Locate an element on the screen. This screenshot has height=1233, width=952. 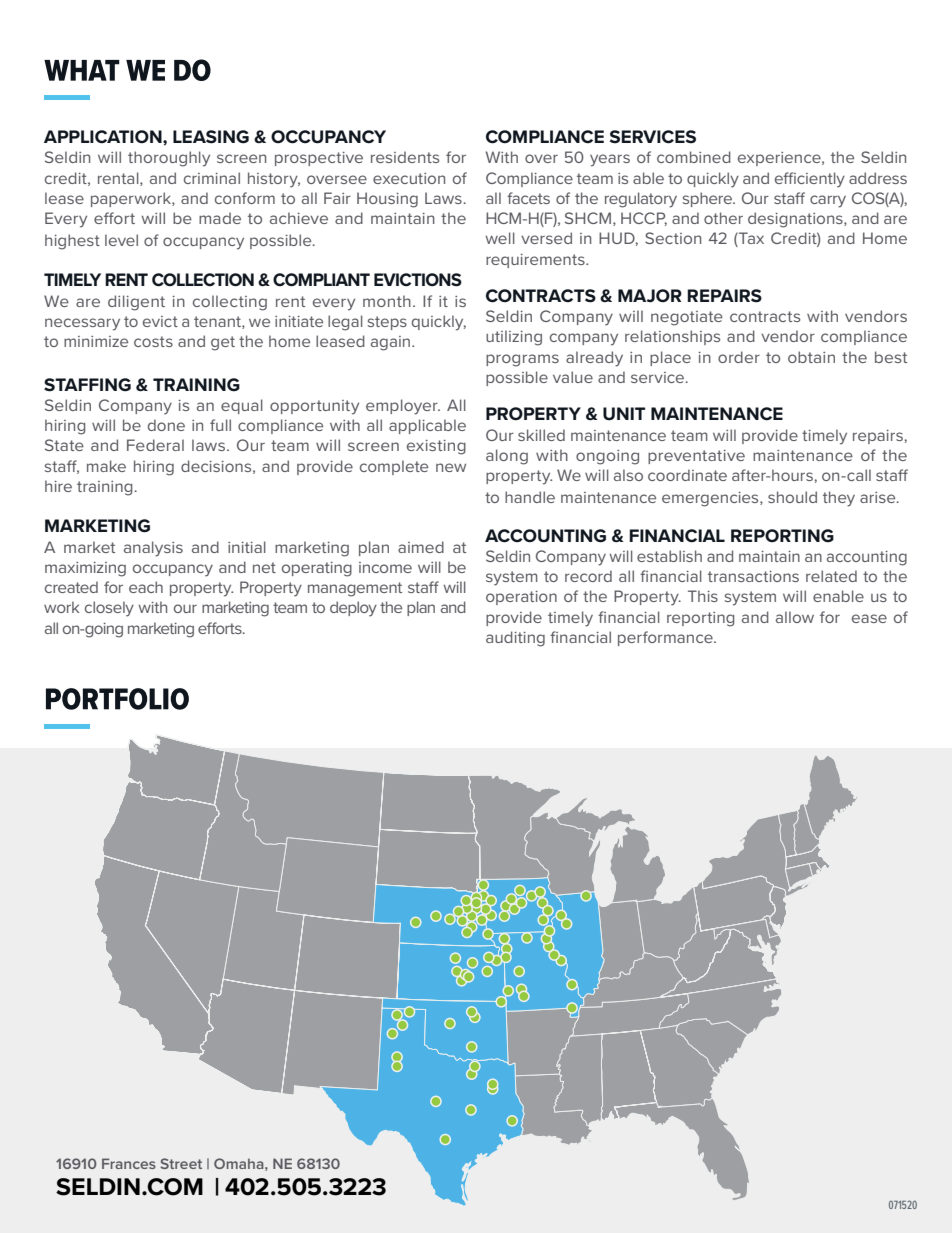
performance is located at coordinates (666, 638).
